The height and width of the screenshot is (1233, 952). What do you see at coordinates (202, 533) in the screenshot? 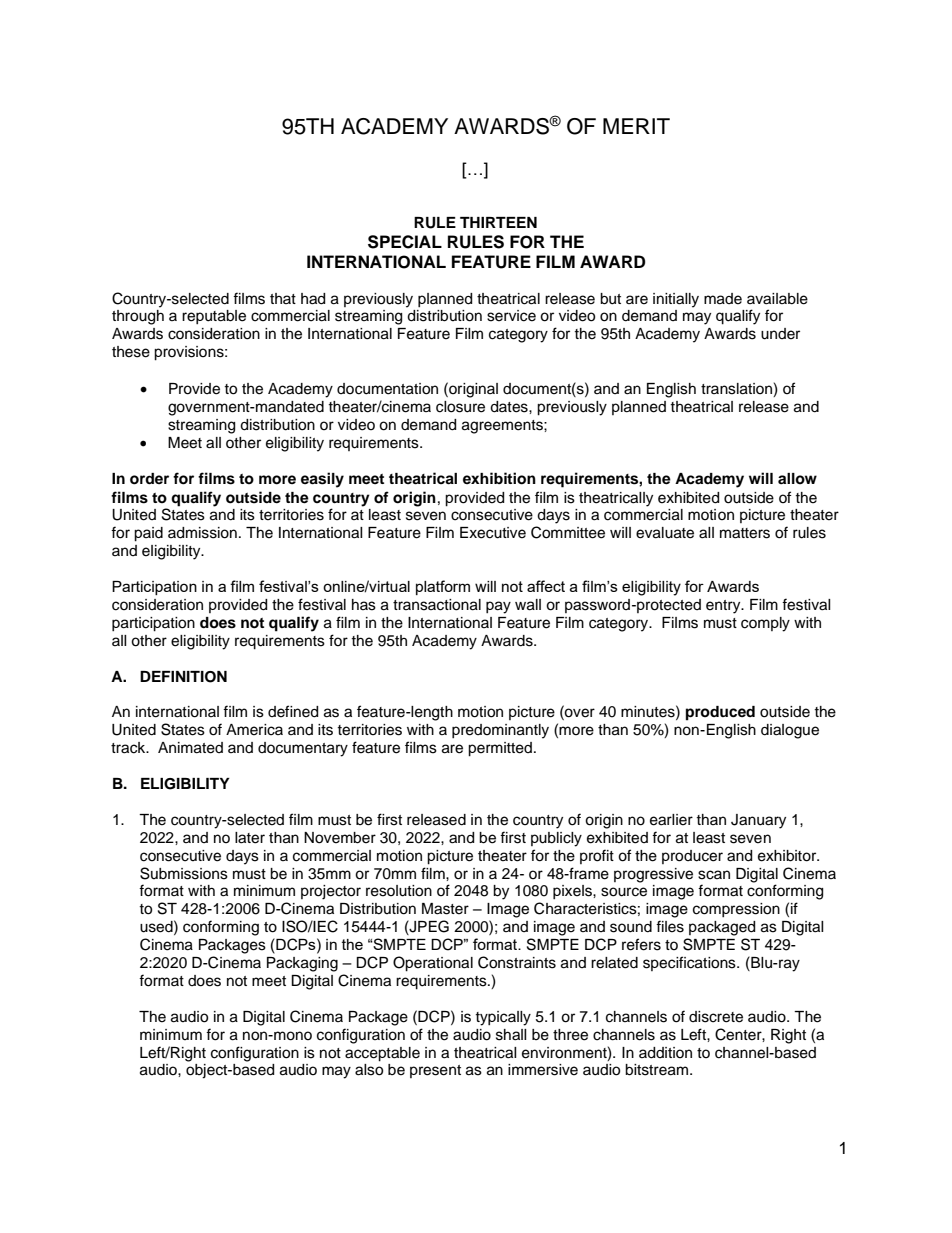
I see `admission` at bounding box center [202, 533].
